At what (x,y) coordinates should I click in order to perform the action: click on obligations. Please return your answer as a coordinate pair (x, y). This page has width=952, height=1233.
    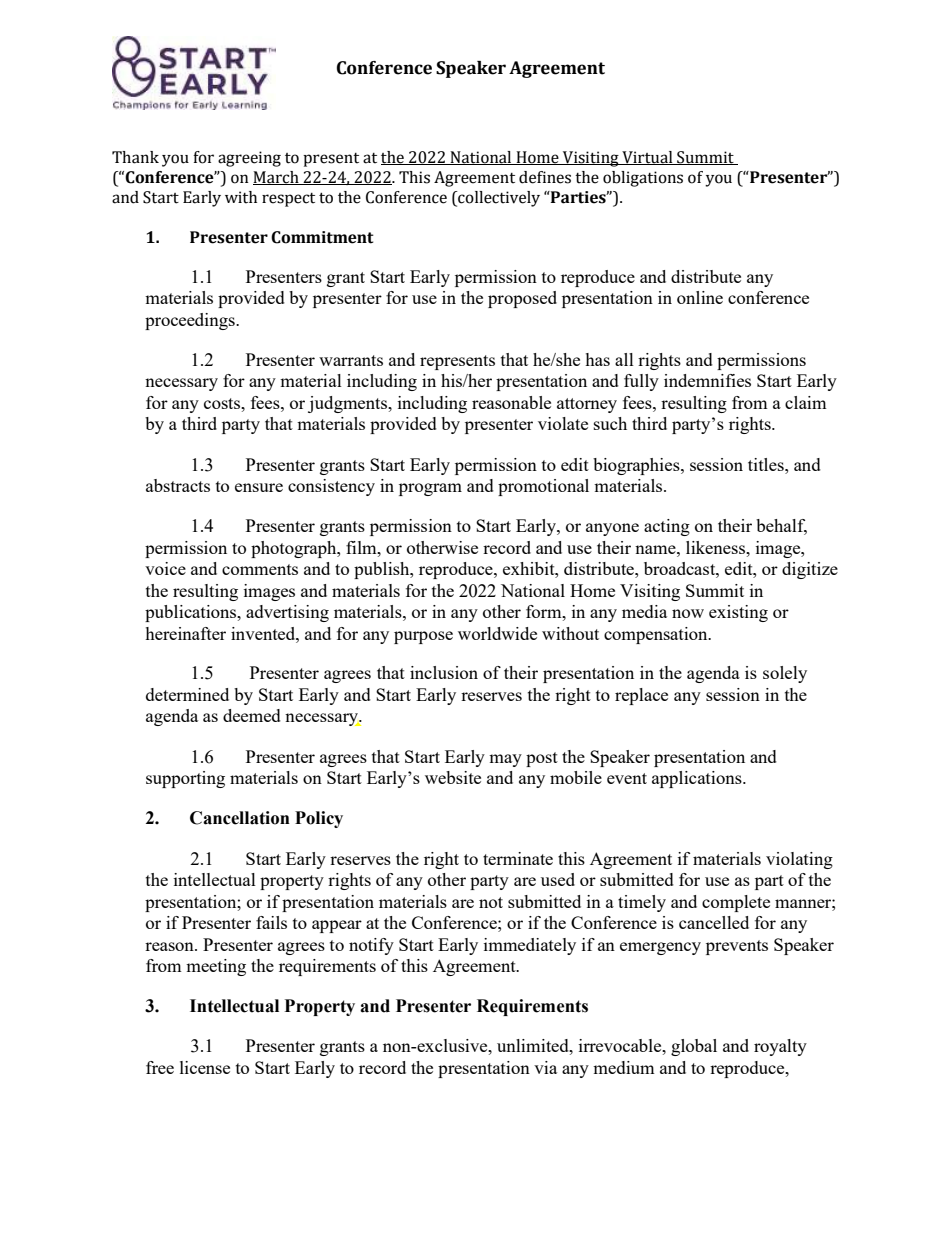
    Looking at the image, I should click on (643, 179).
